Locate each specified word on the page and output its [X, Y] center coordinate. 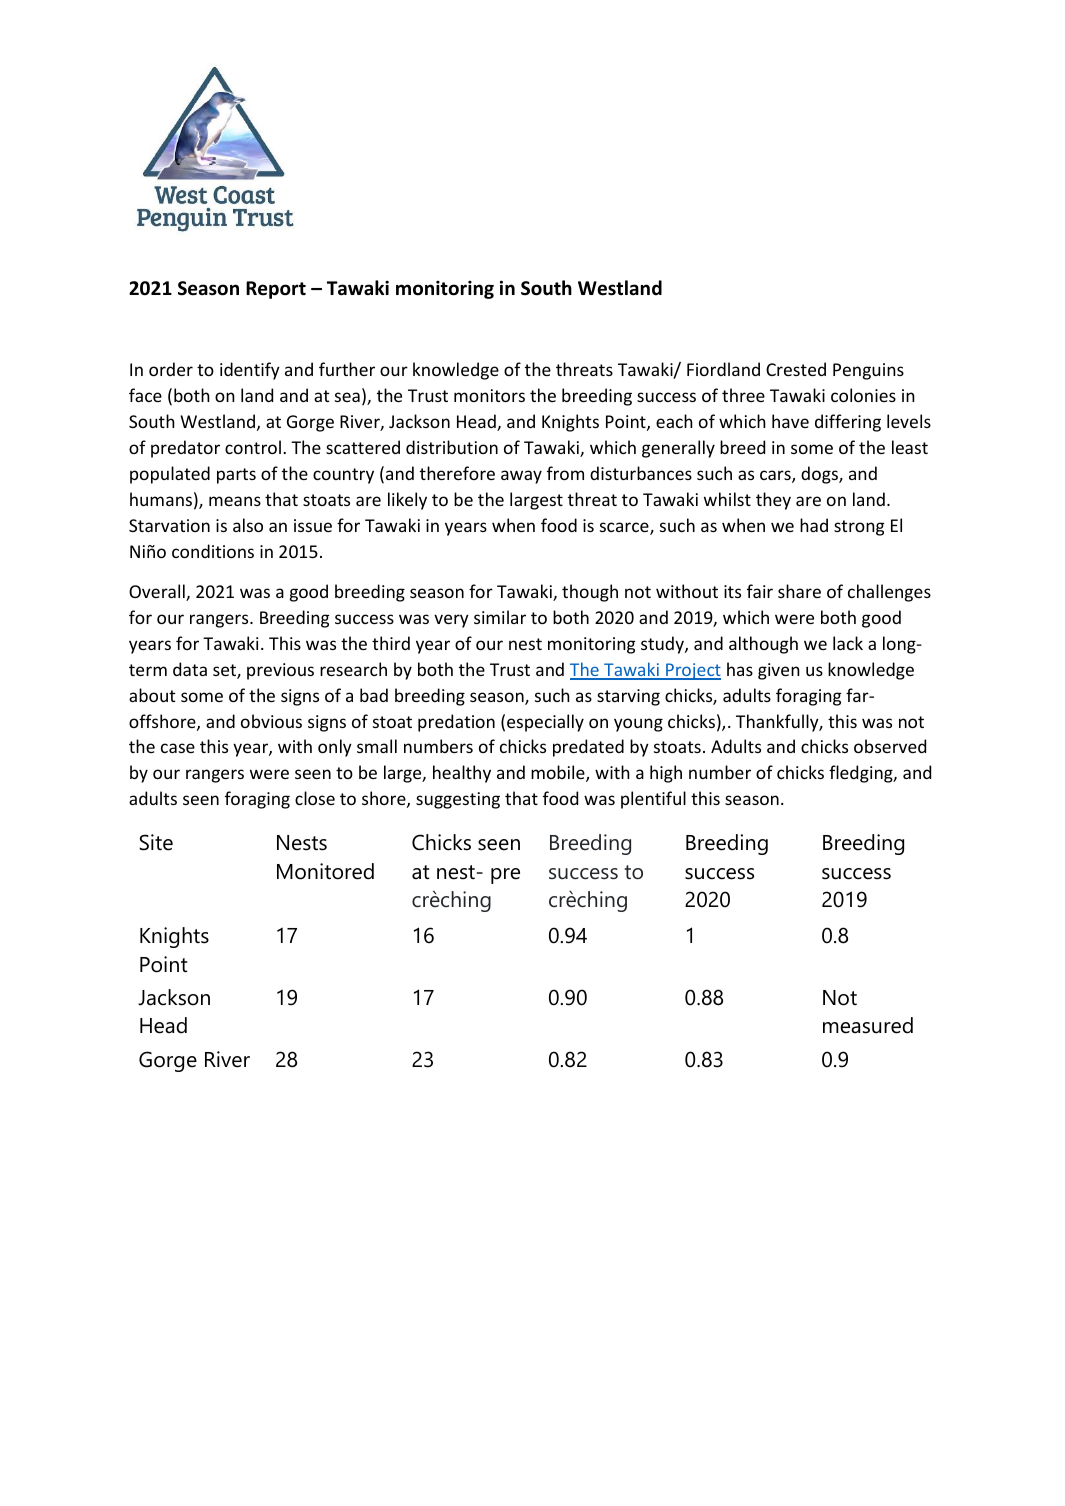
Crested [796, 369]
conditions [213, 551]
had [814, 525]
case [178, 748]
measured [868, 1025]
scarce [625, 528]
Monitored [325, 871]
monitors [489, 395]
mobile [559, 773]
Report [276, 290]
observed [890, 746]
